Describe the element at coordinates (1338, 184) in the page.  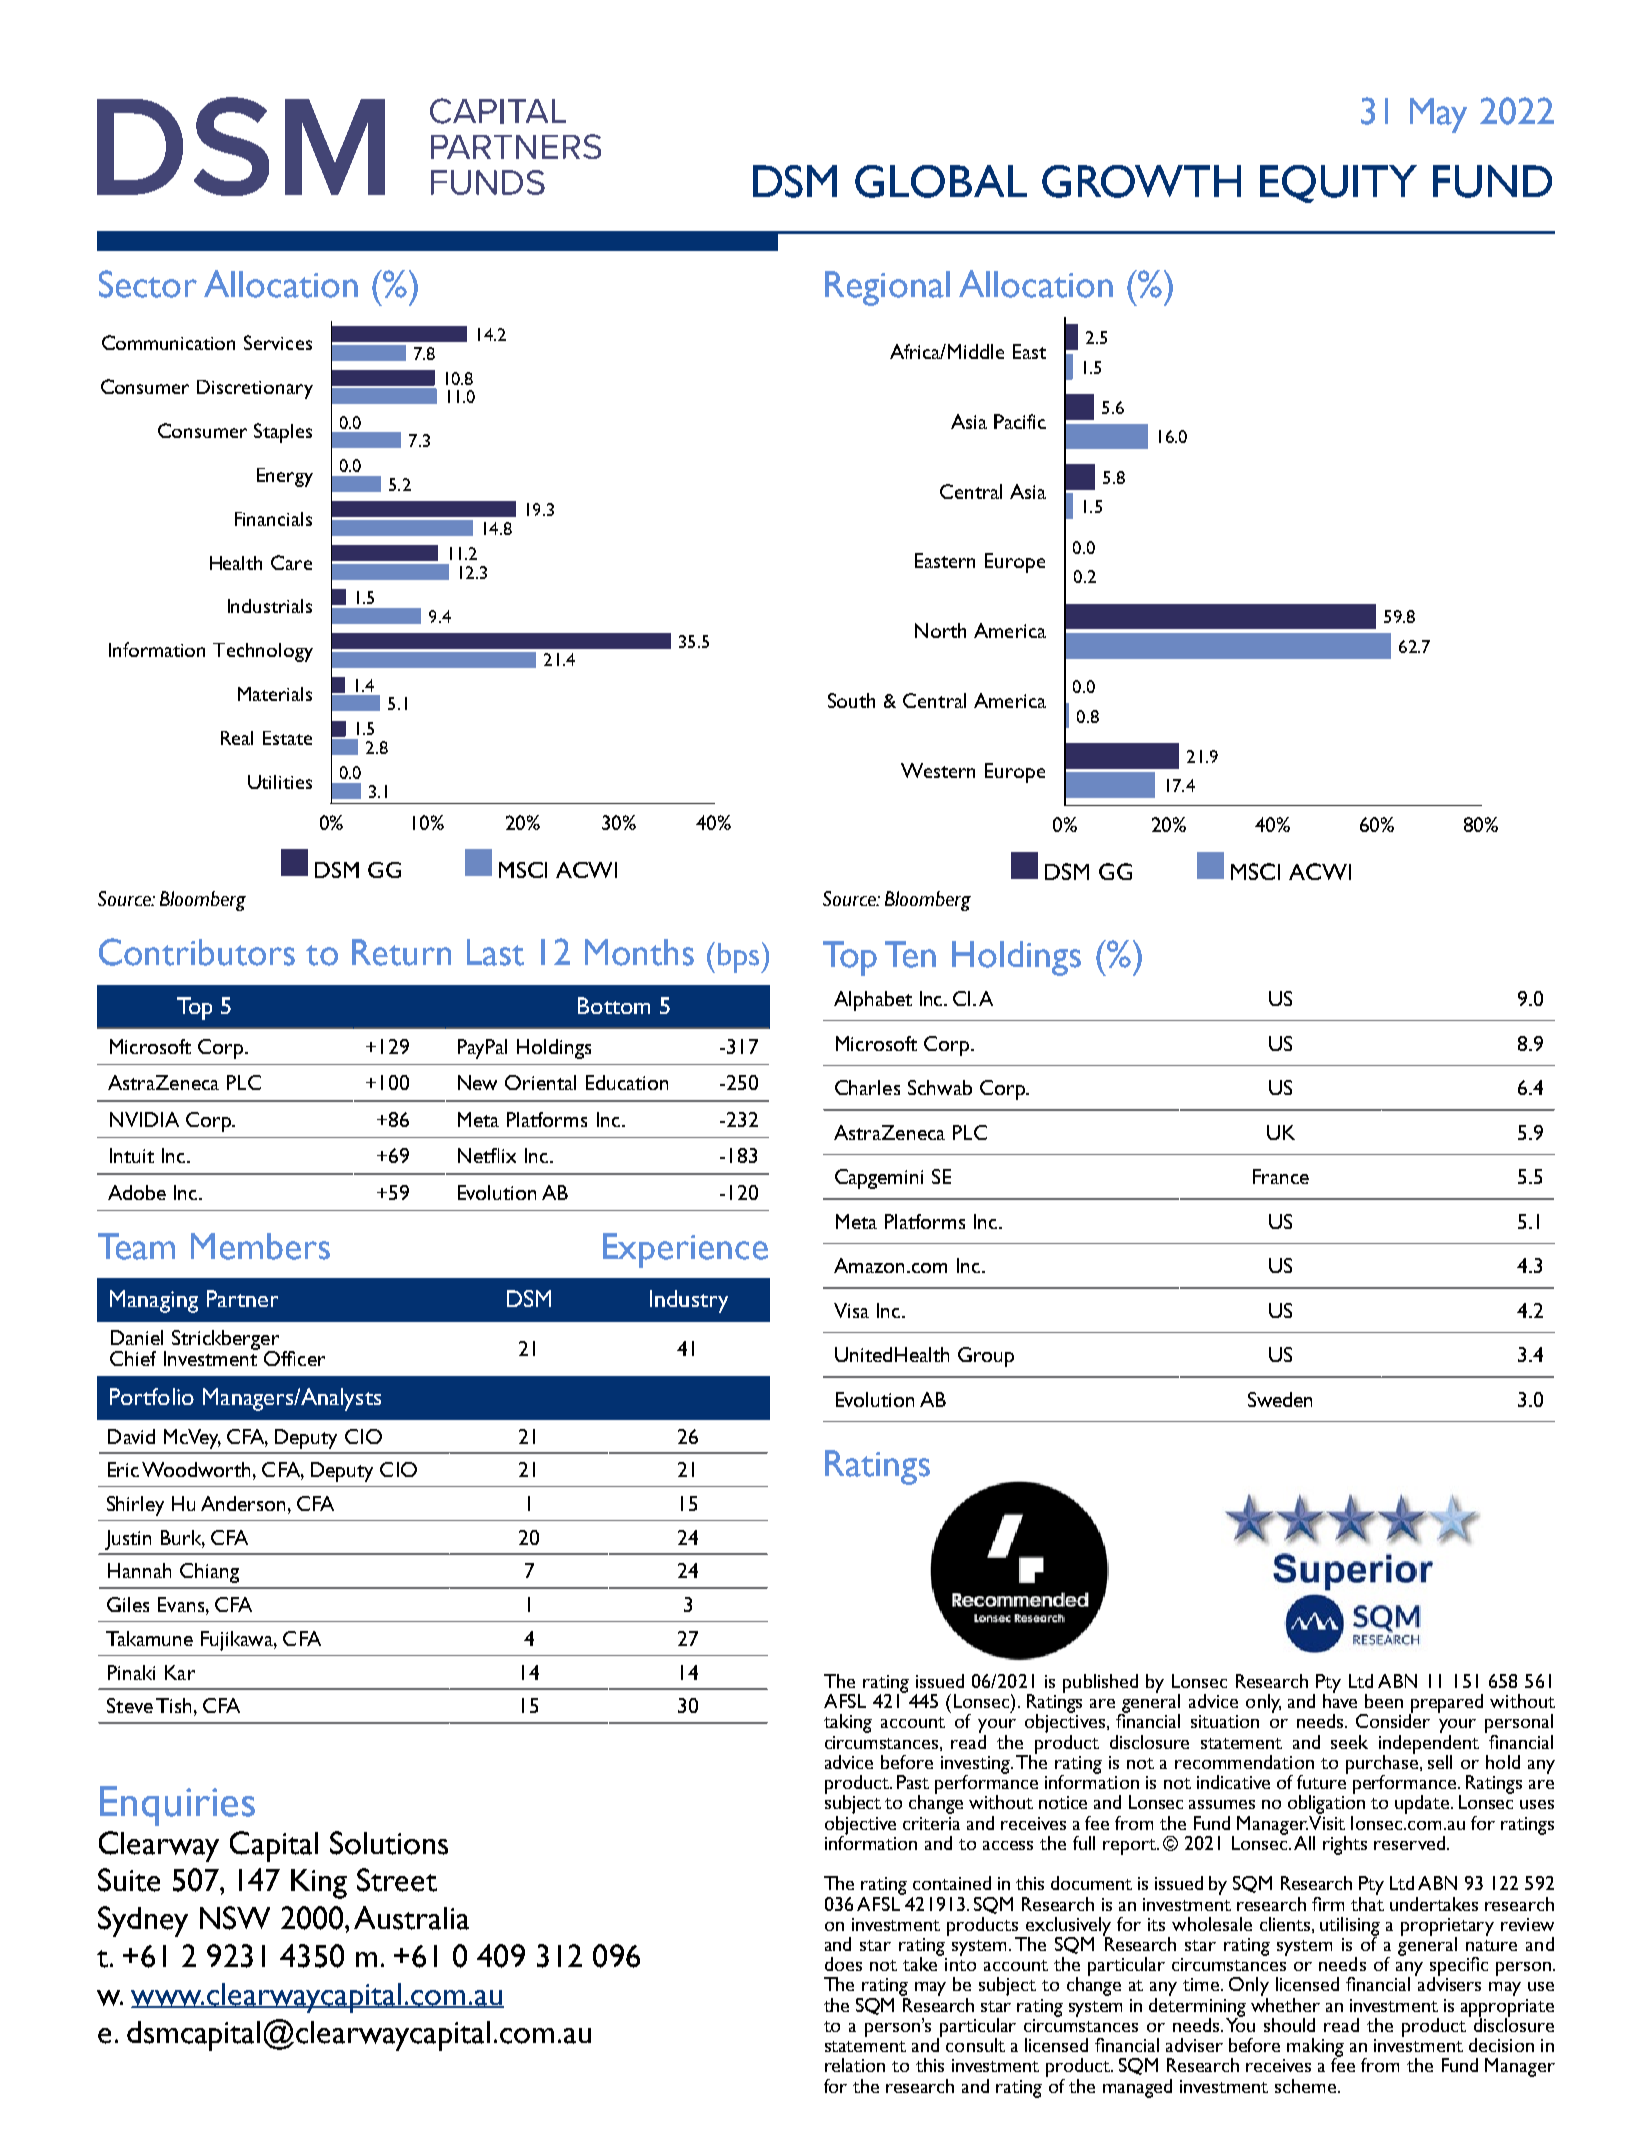
I see `EQUITY` at that location.
